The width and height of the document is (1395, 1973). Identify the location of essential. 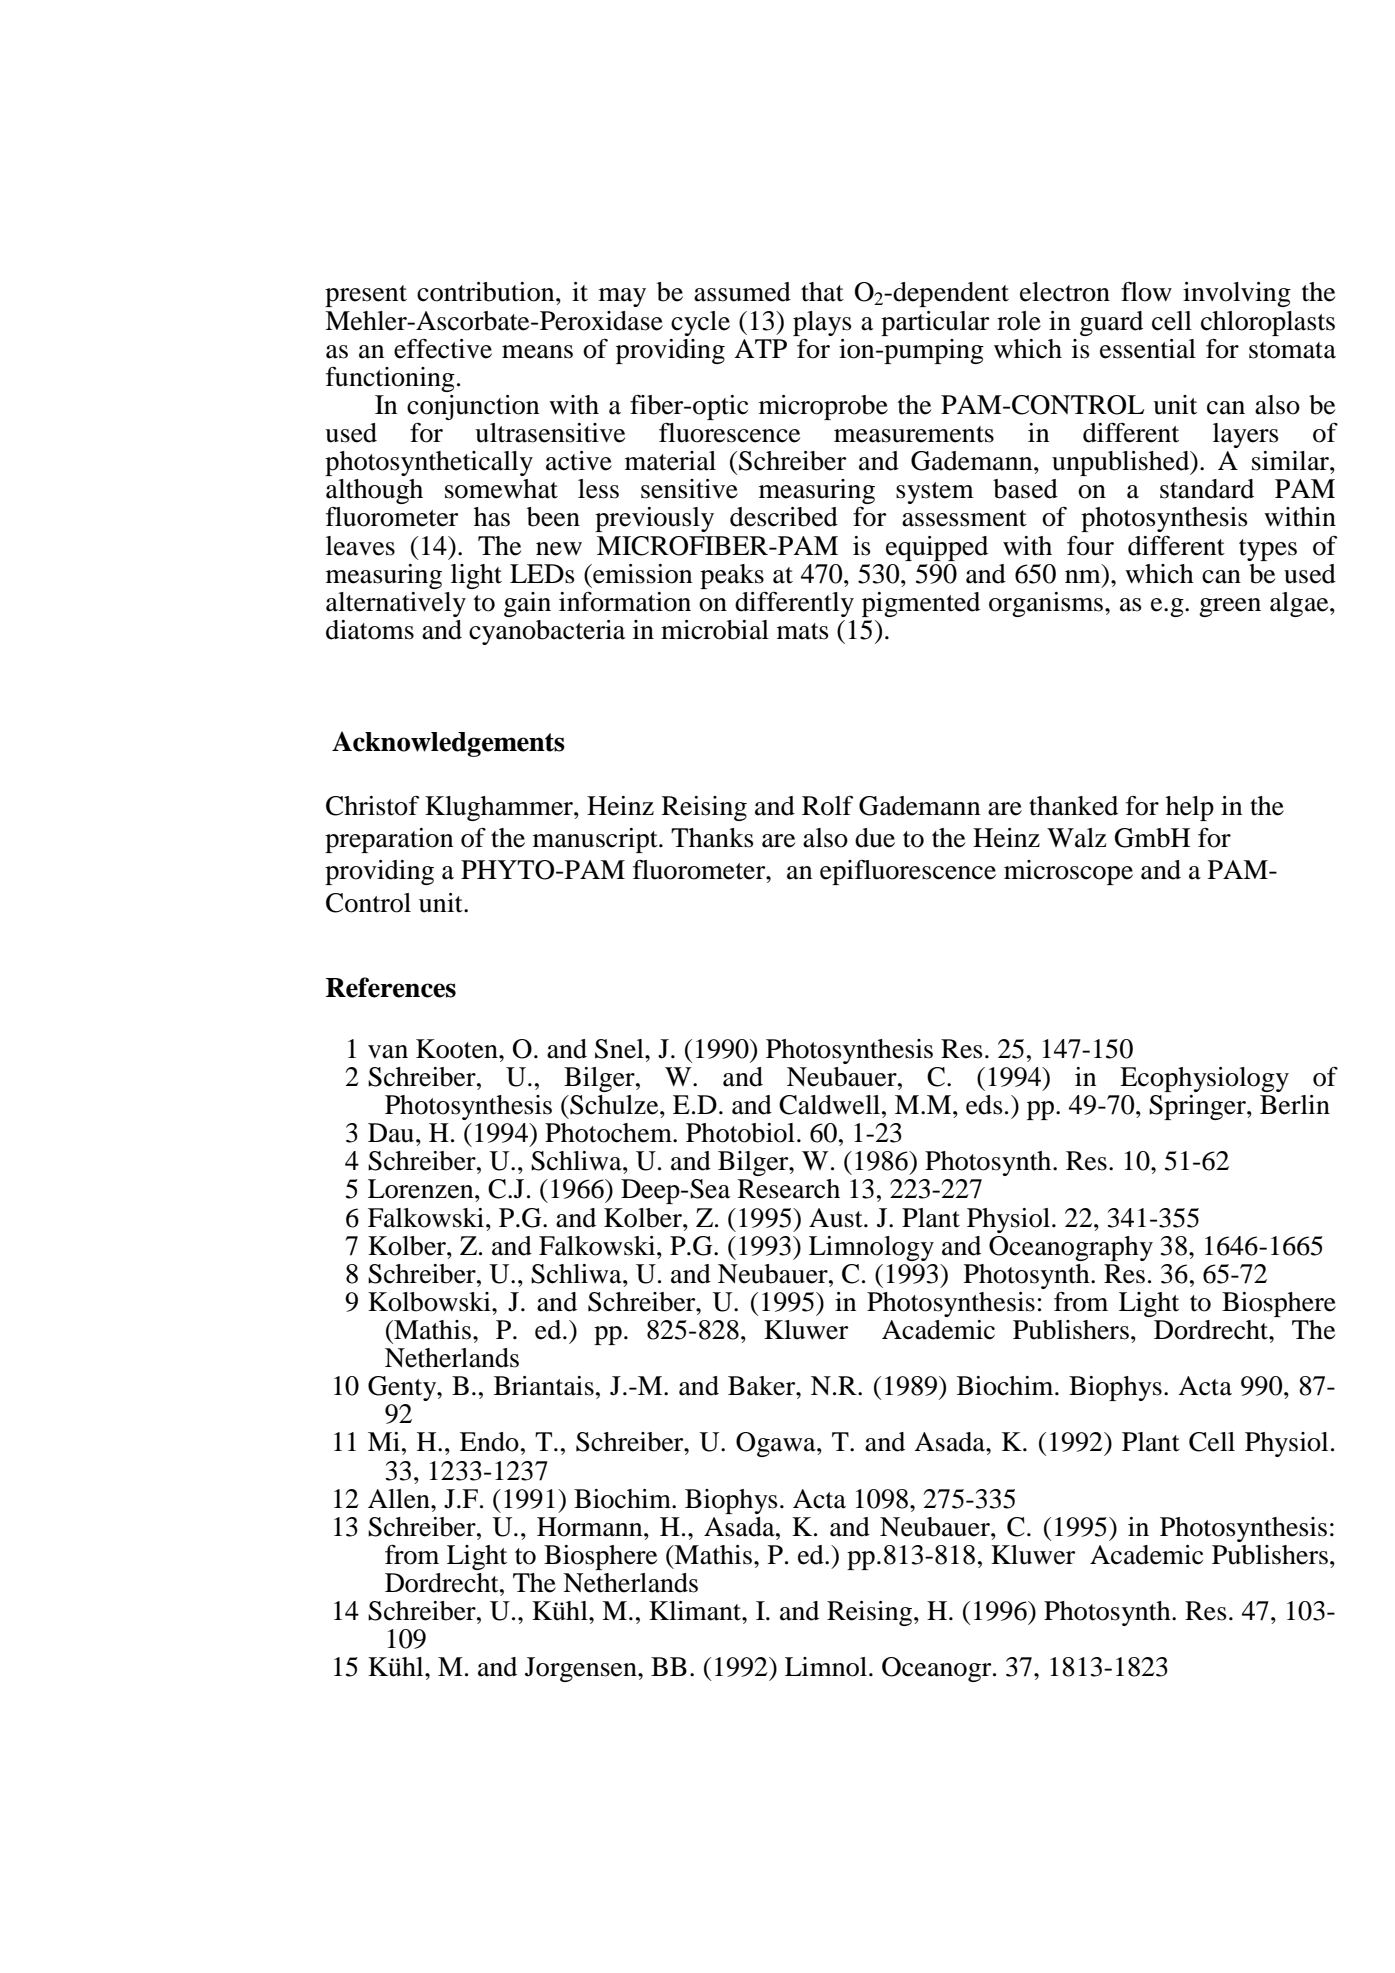
(1148, 349).
